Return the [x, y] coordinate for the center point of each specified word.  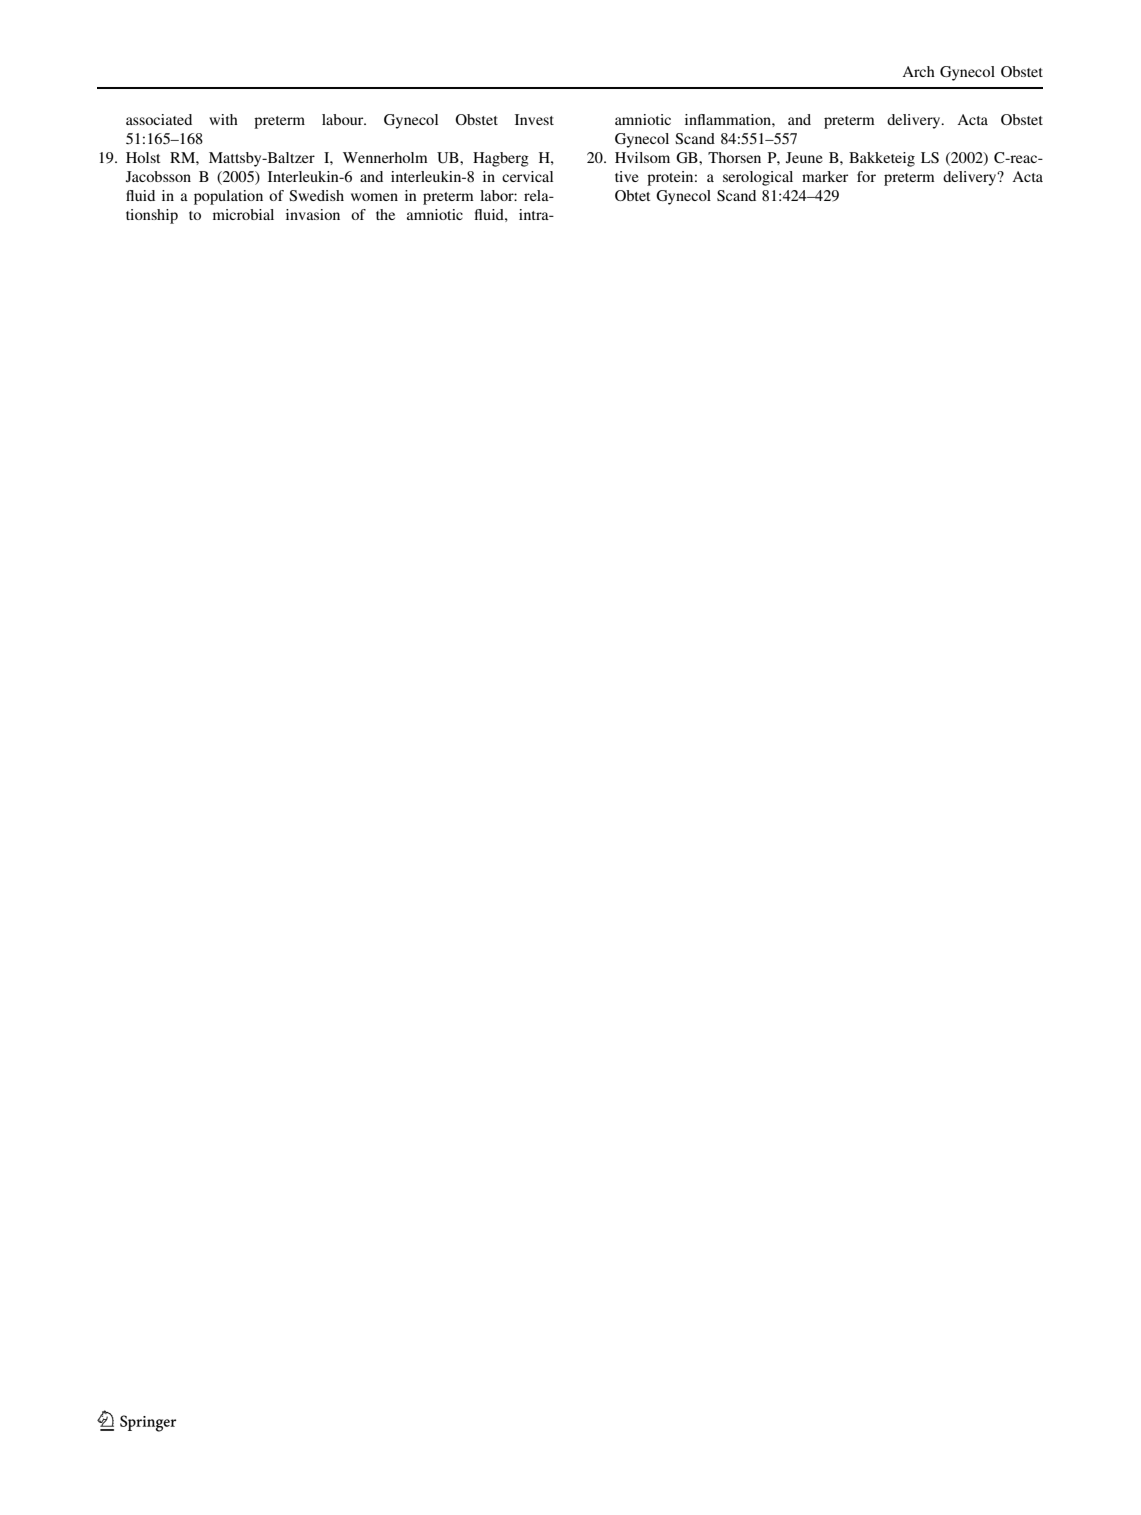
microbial [243, 214]
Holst [143, 157]
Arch [918, 71]
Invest [534, 119]
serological [758, 178]
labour [344, 119]
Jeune [804, 158]
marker [825, 176]
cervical [527, 176]
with [223, 119]
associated [159, 119]
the [385, 214]
